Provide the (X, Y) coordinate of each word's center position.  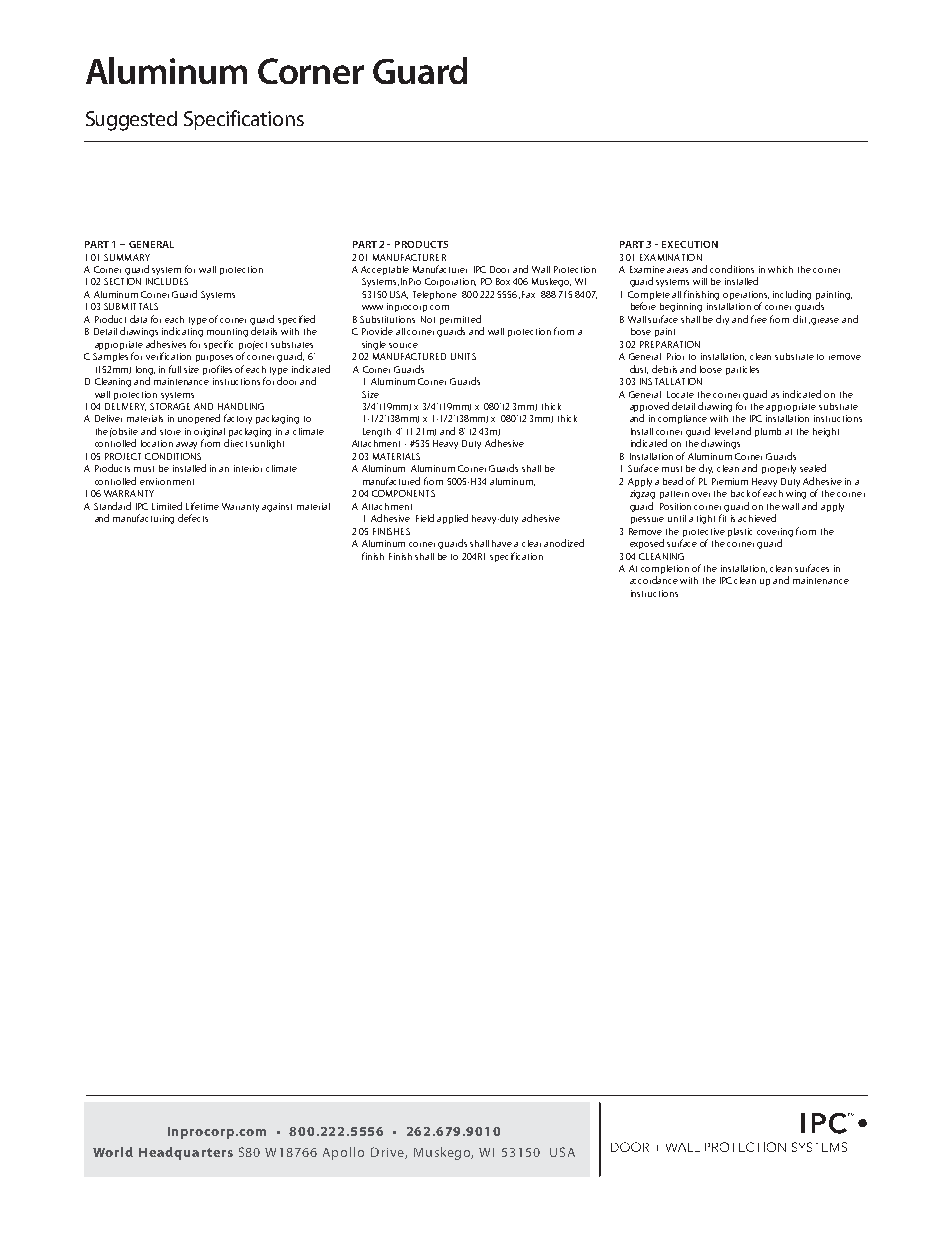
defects (193, 518)
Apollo (343, 1153)
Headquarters (186, 1153)
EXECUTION (690, 244)
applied (452, 519)
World (113, 1152)
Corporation (450, 282)
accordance (654, 580)
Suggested (131, 121)
